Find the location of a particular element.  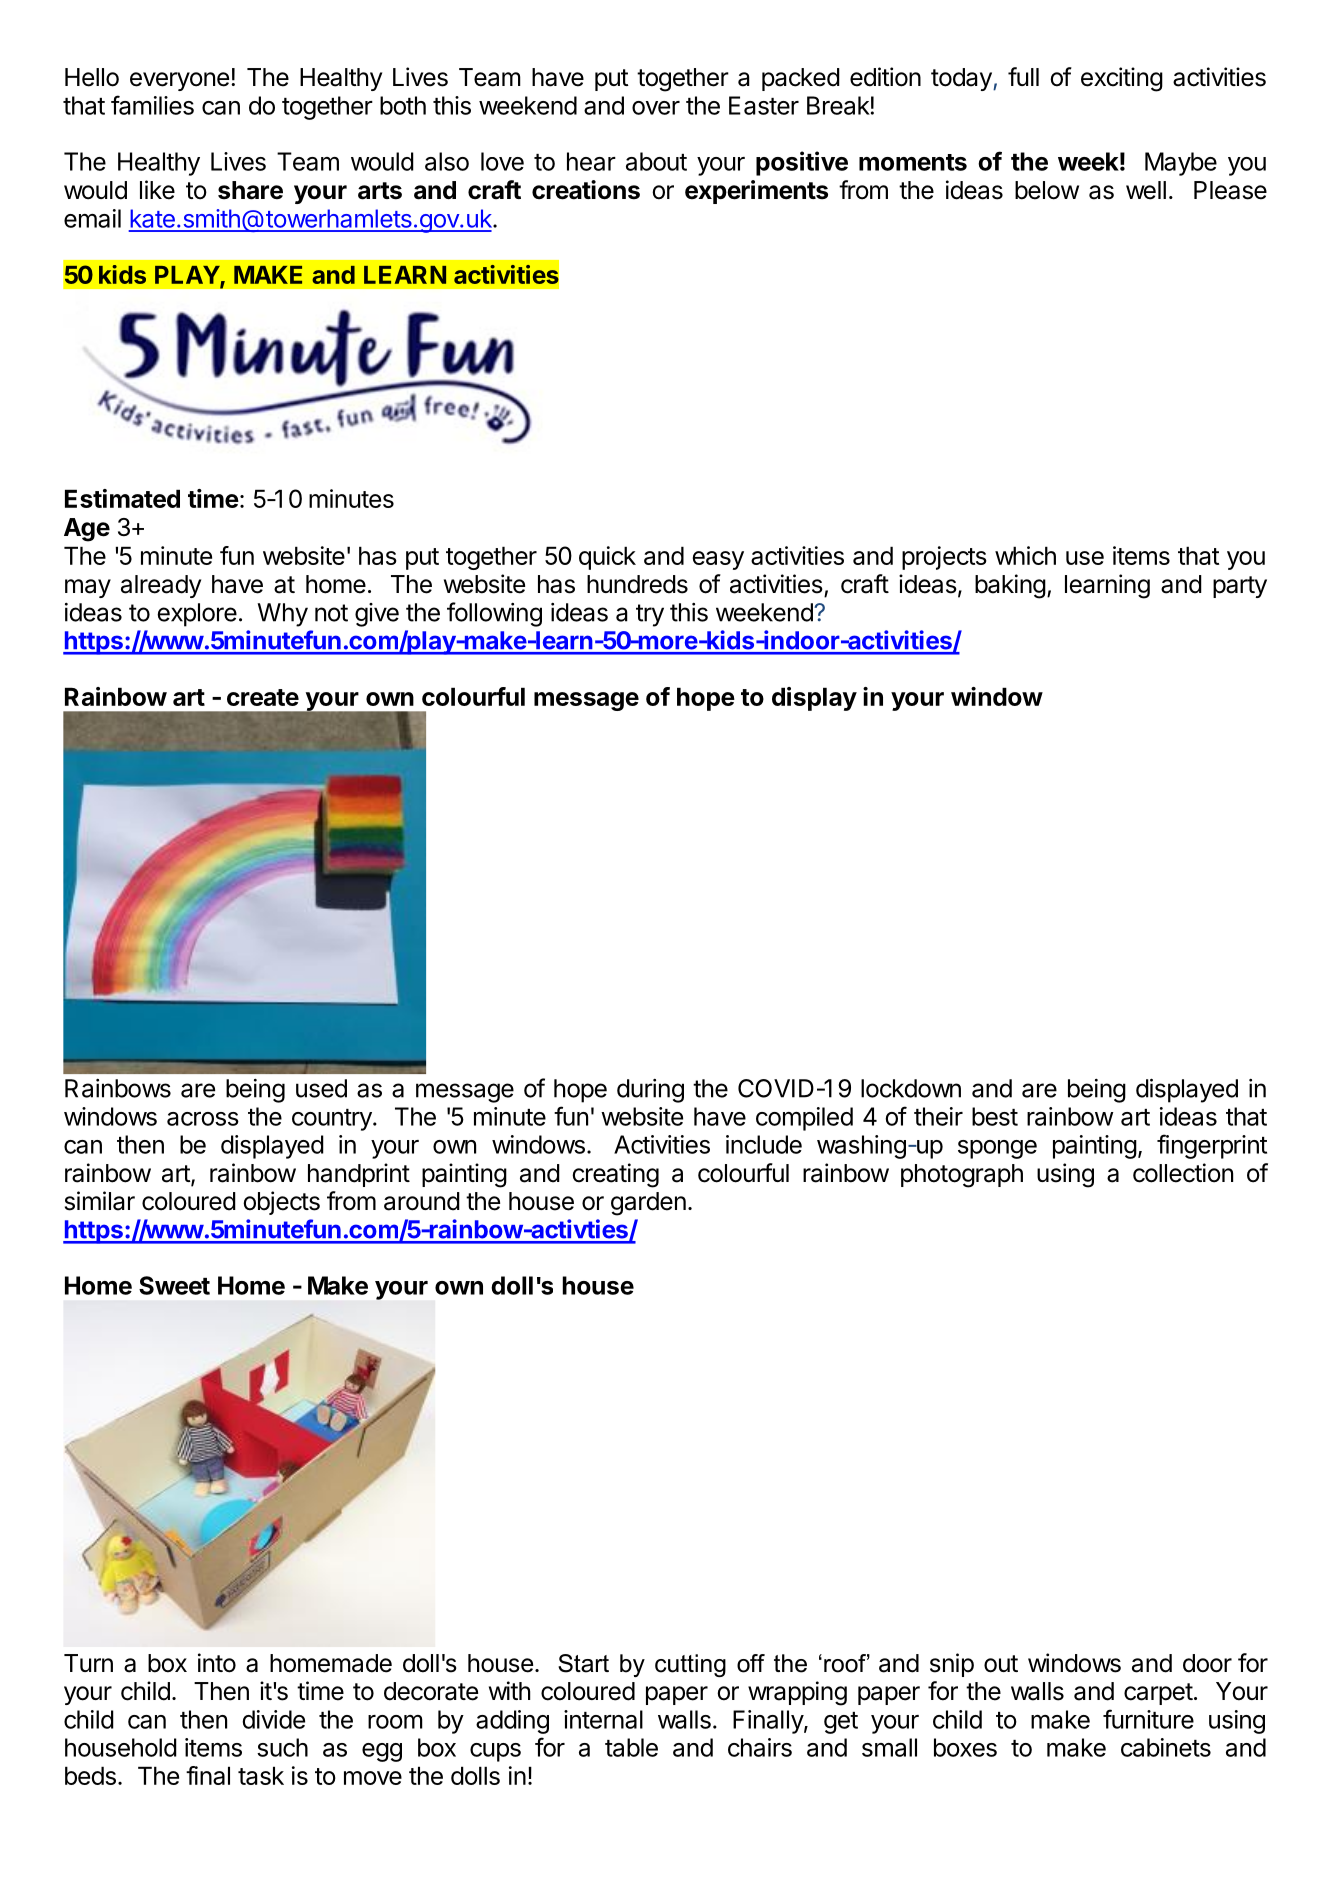

divide is located at coordinates (273, 1719).
